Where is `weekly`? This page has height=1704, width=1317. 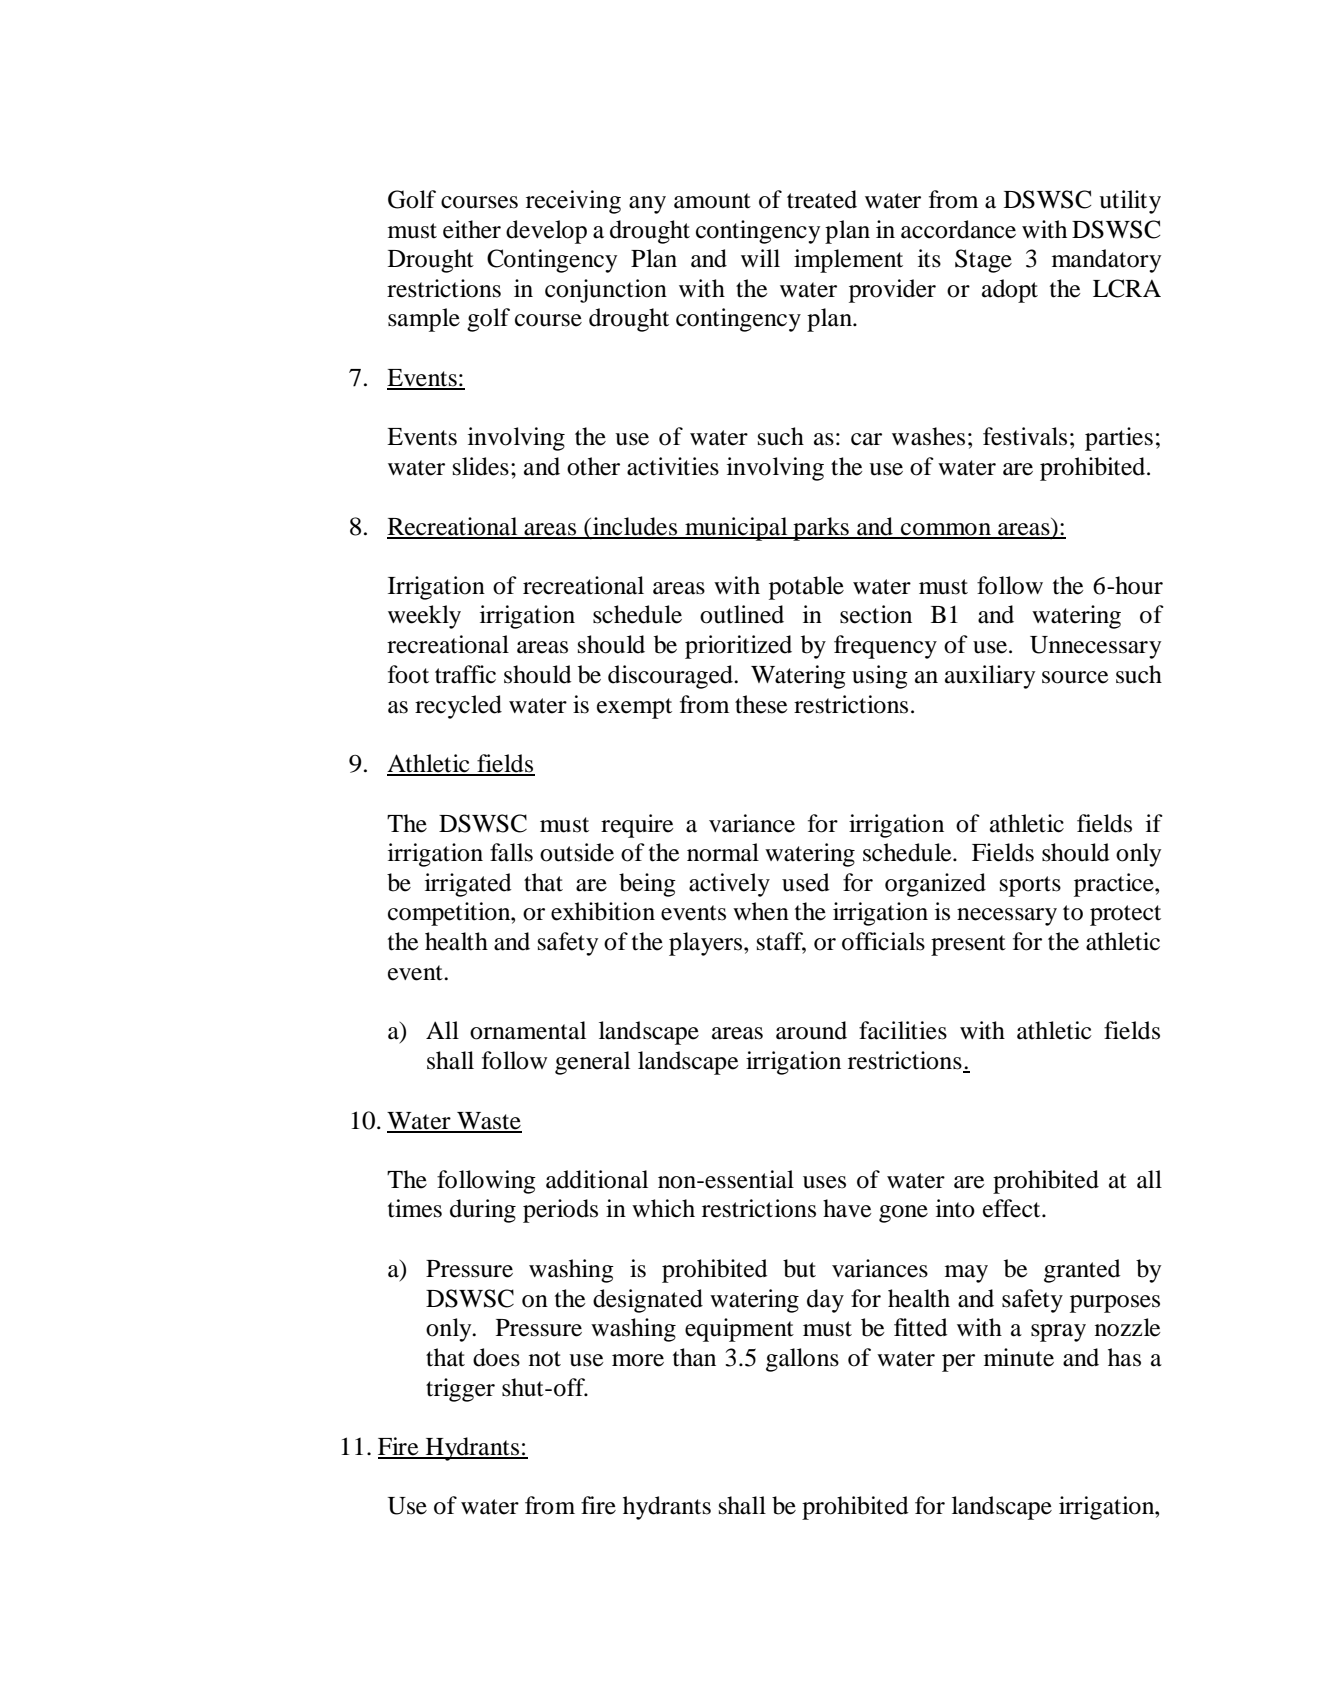 weekly is located at coordinates (424, 617).
